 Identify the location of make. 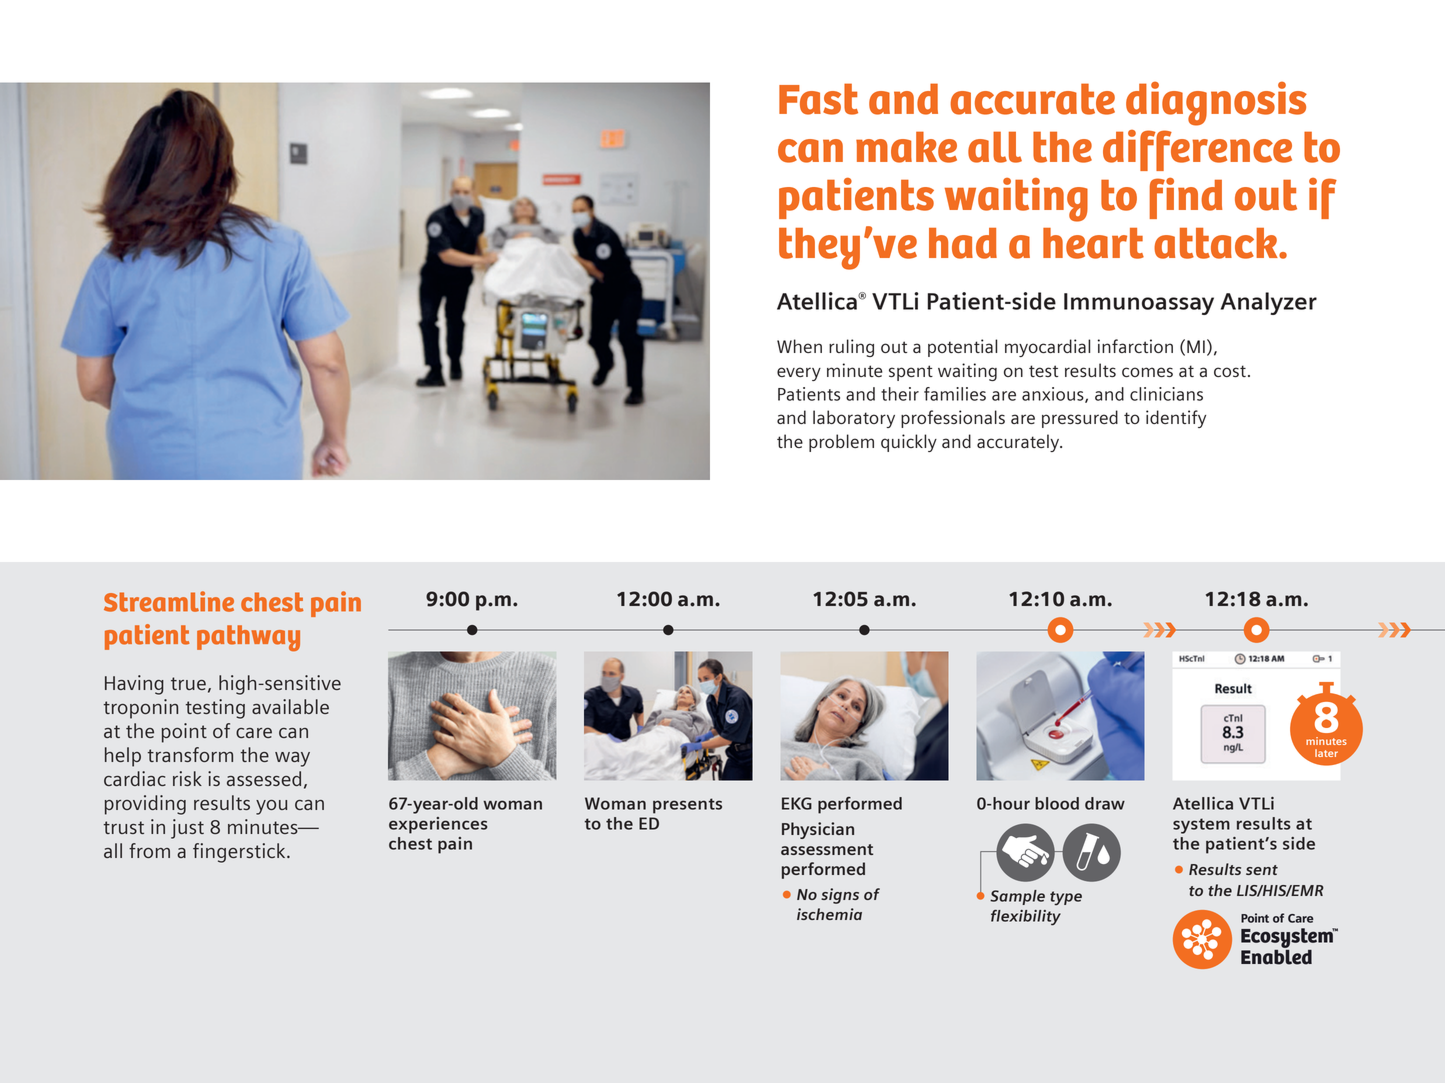
(906, 147).
